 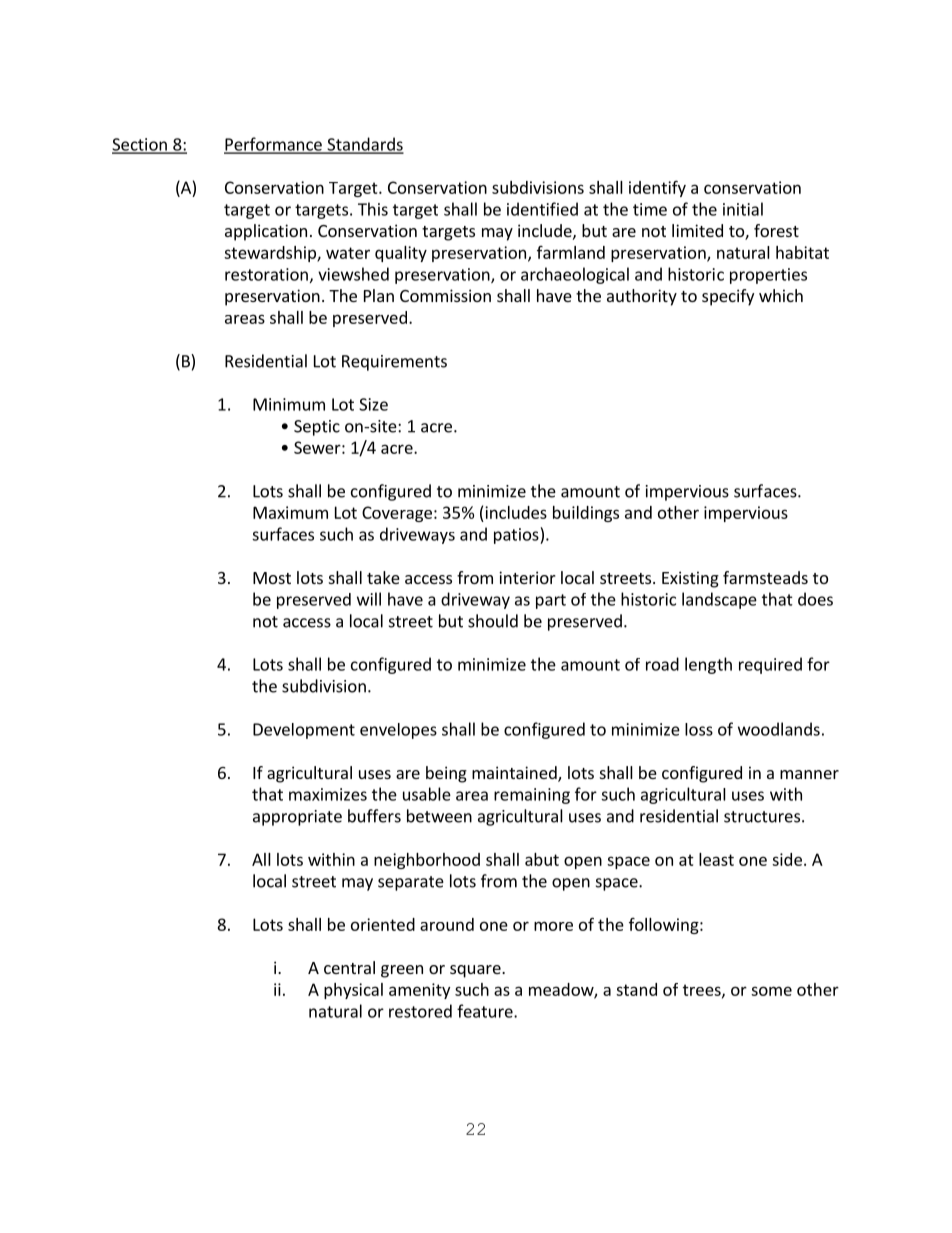 What do you see at coordinates (542, 209) in the document?
I see `identified` at bounding box center [542, 209].
